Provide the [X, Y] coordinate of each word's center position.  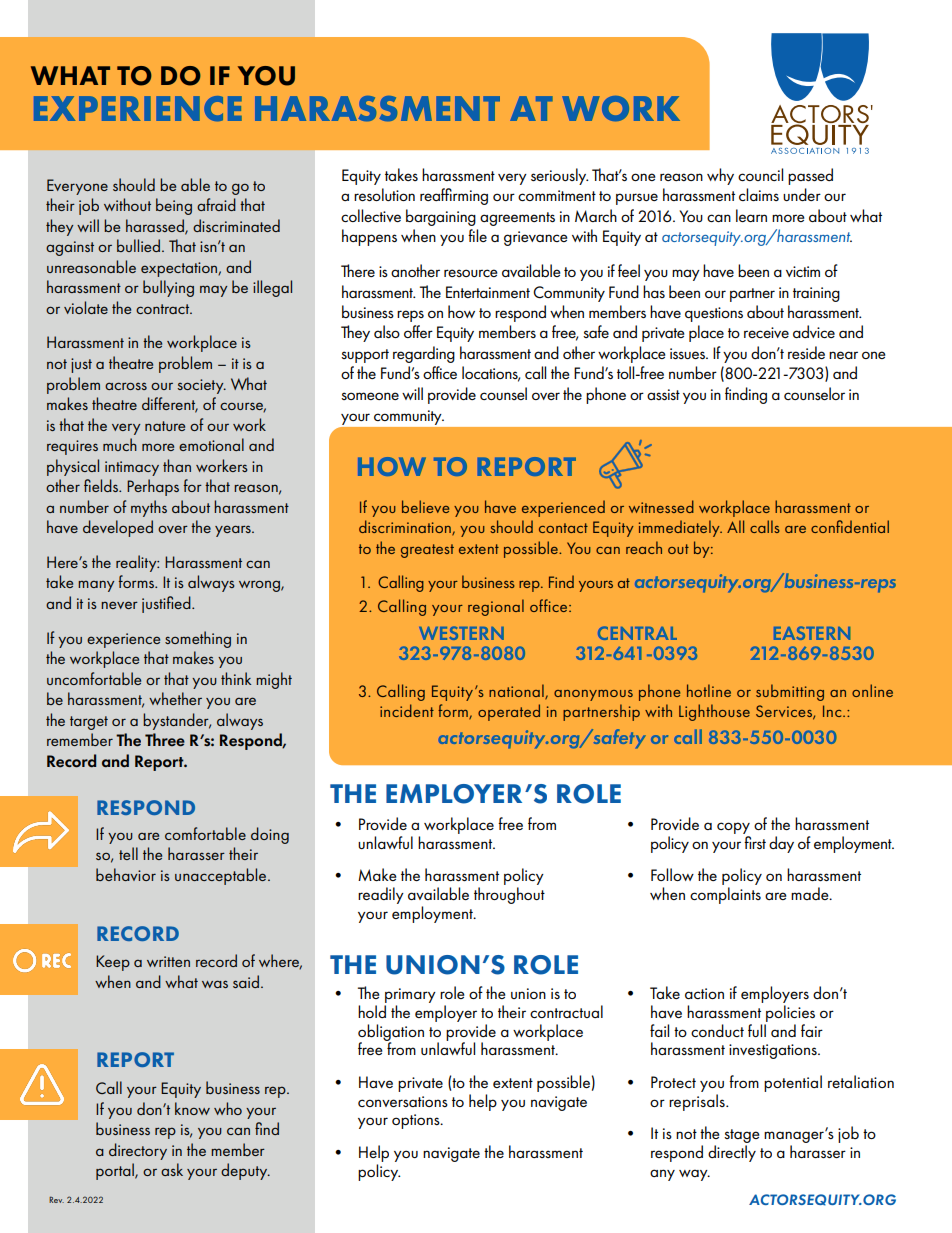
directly [732, 1153]
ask [172, 1169]
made [811, 893]
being [174, 206]
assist [663, 394]
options [417, 1121]
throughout [509, 895]
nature [165, 426]
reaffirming [454, 196]
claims [759, 194]
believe [425, 506]
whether [175, 698]
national [517, 692]
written [168, 961]
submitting [790, 692]
